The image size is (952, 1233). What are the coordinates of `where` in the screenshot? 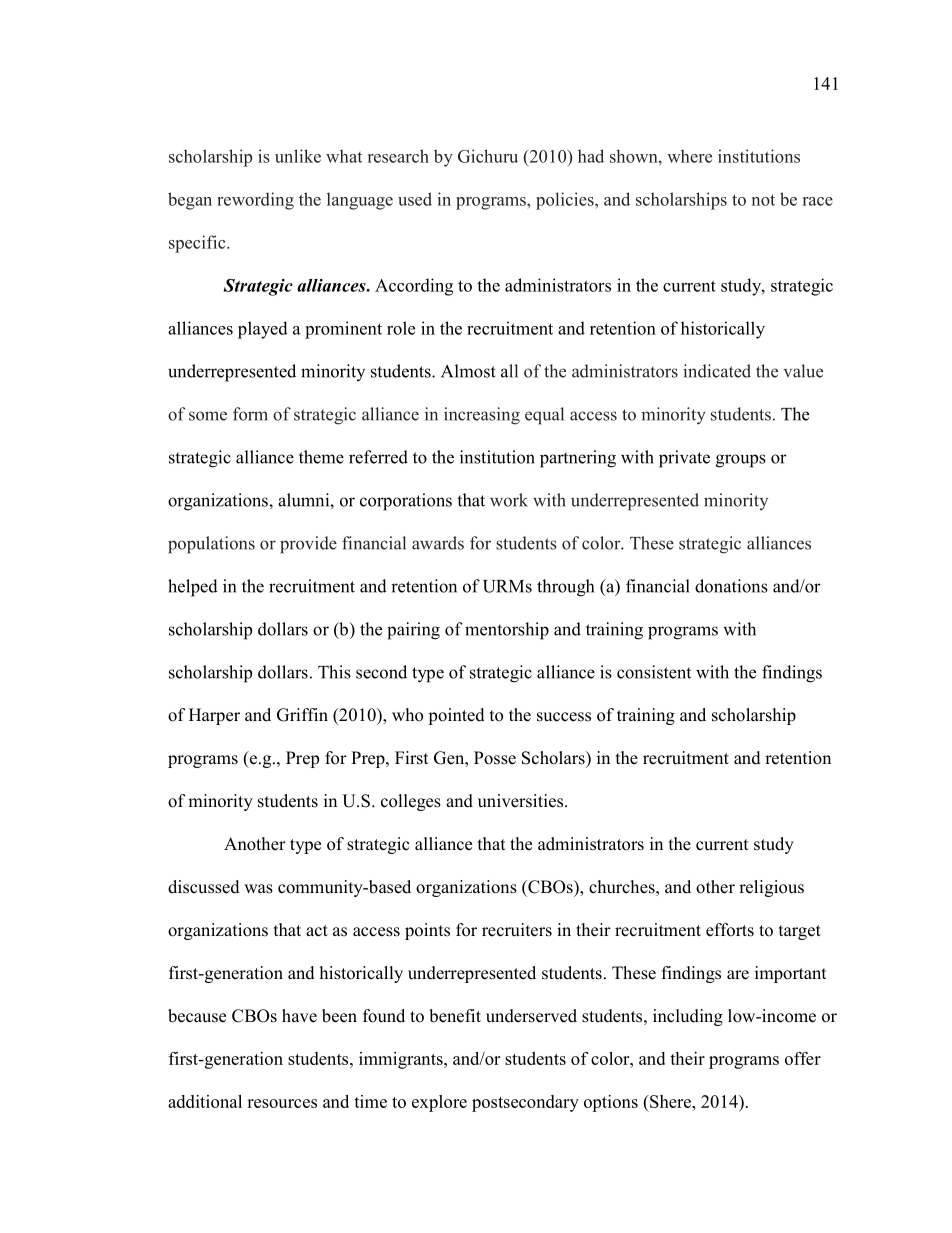 It's located at (689, 156).
